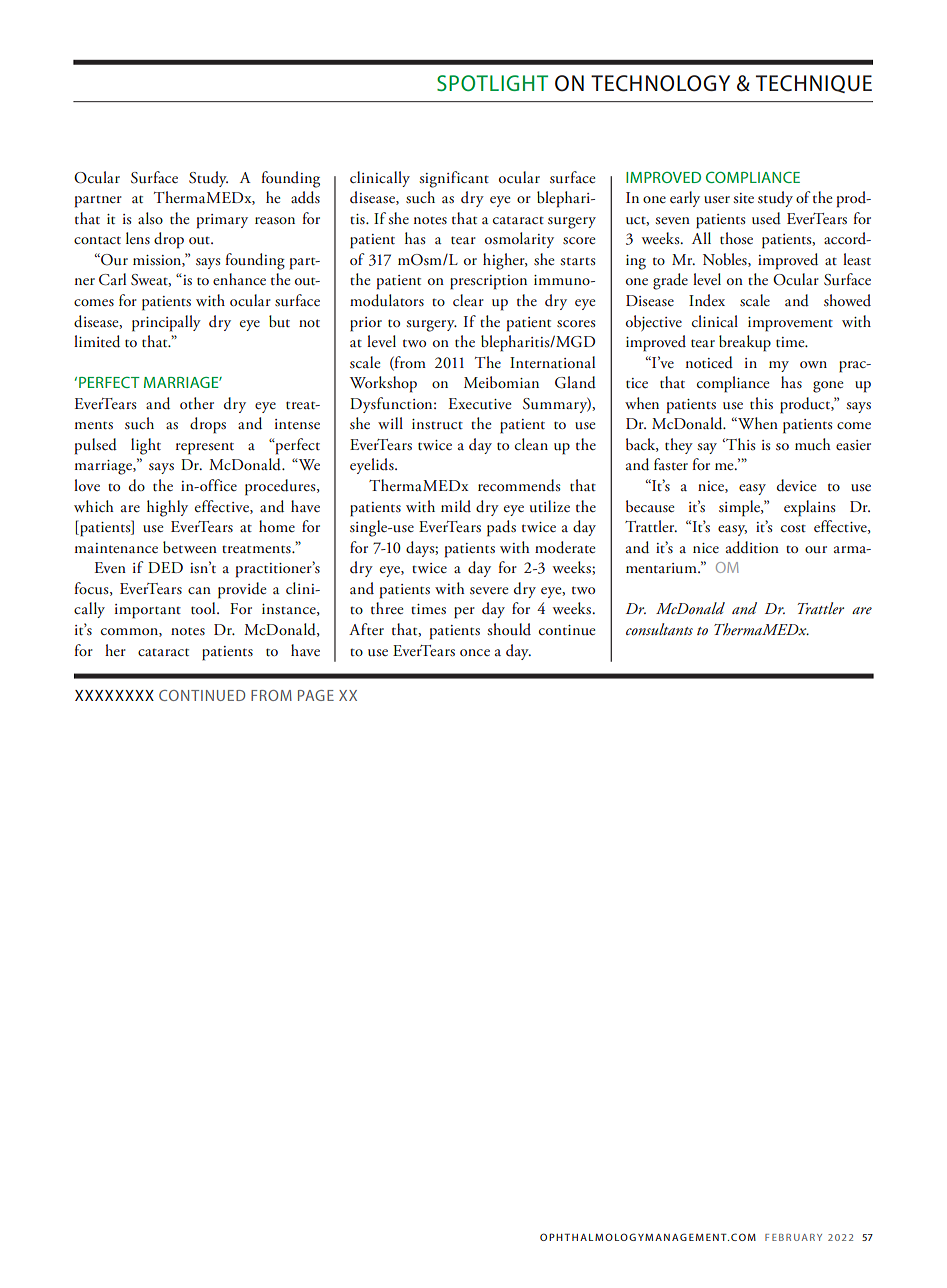 The image size is (947, 1288). What do you see at coordinates (165, 567) in the screenshot?
I see `DED` at bounding box center [165, 567].
